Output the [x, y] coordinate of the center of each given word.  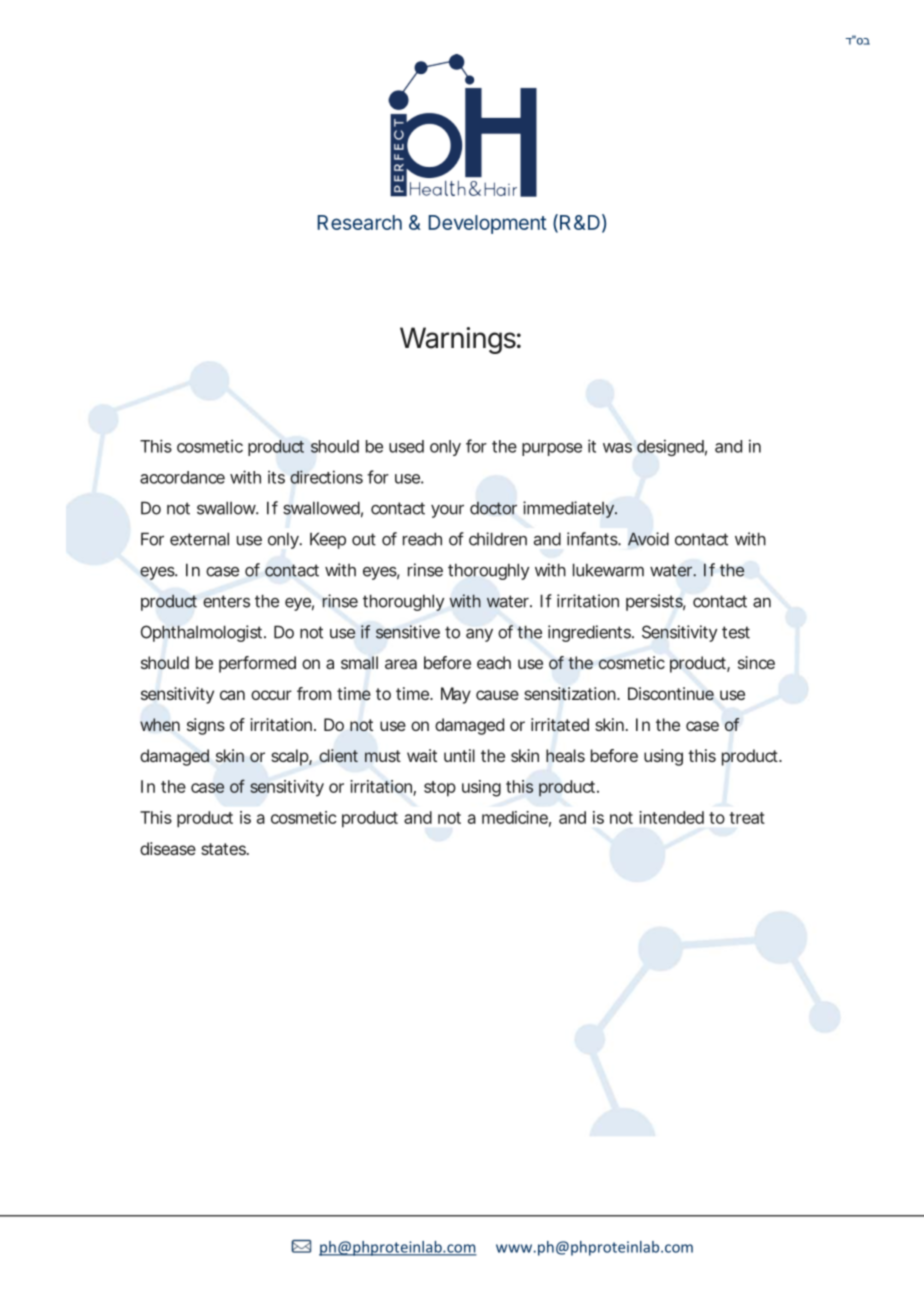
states [225, 849]
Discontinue [671, 693]
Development [488, 224]
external [199, 539]
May [456, 695]
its [276, 477]
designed [672, 447]
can [232, 695]
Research [360, 222]
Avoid [648, 539]
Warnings [460, 340]
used [406, 446]
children [498, 539]
